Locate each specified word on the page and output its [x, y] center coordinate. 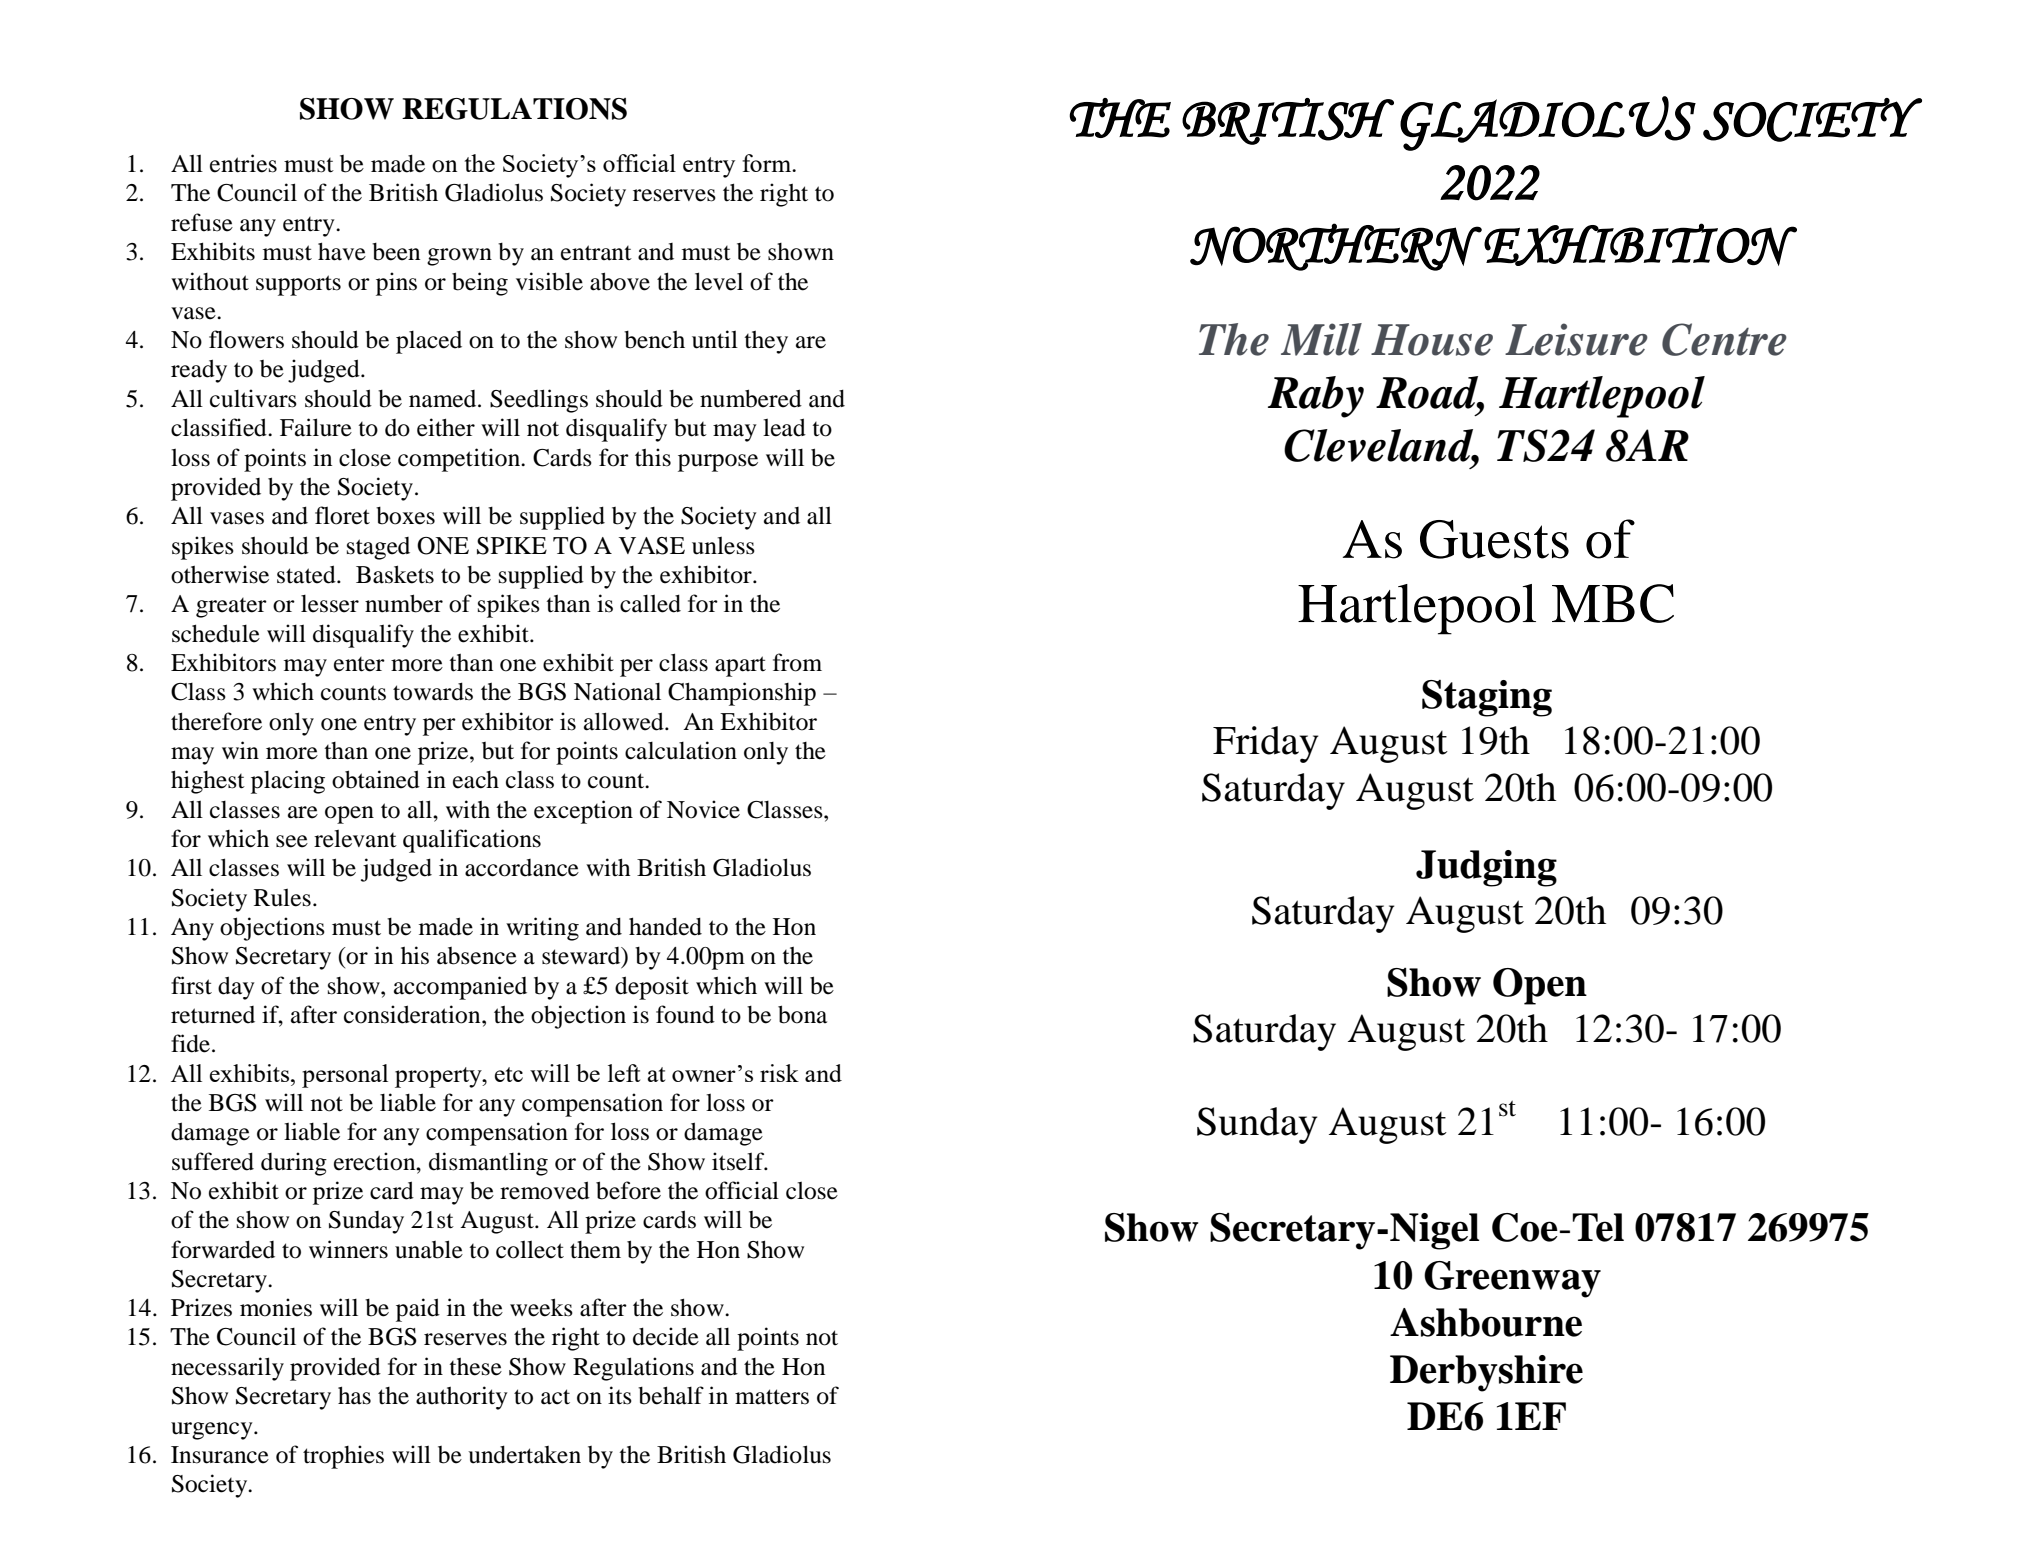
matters [772, 1397]
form [768, 163]
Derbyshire [1486, 1373]
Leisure [1576, 339]
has [354, 1395]
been [396, 252]
